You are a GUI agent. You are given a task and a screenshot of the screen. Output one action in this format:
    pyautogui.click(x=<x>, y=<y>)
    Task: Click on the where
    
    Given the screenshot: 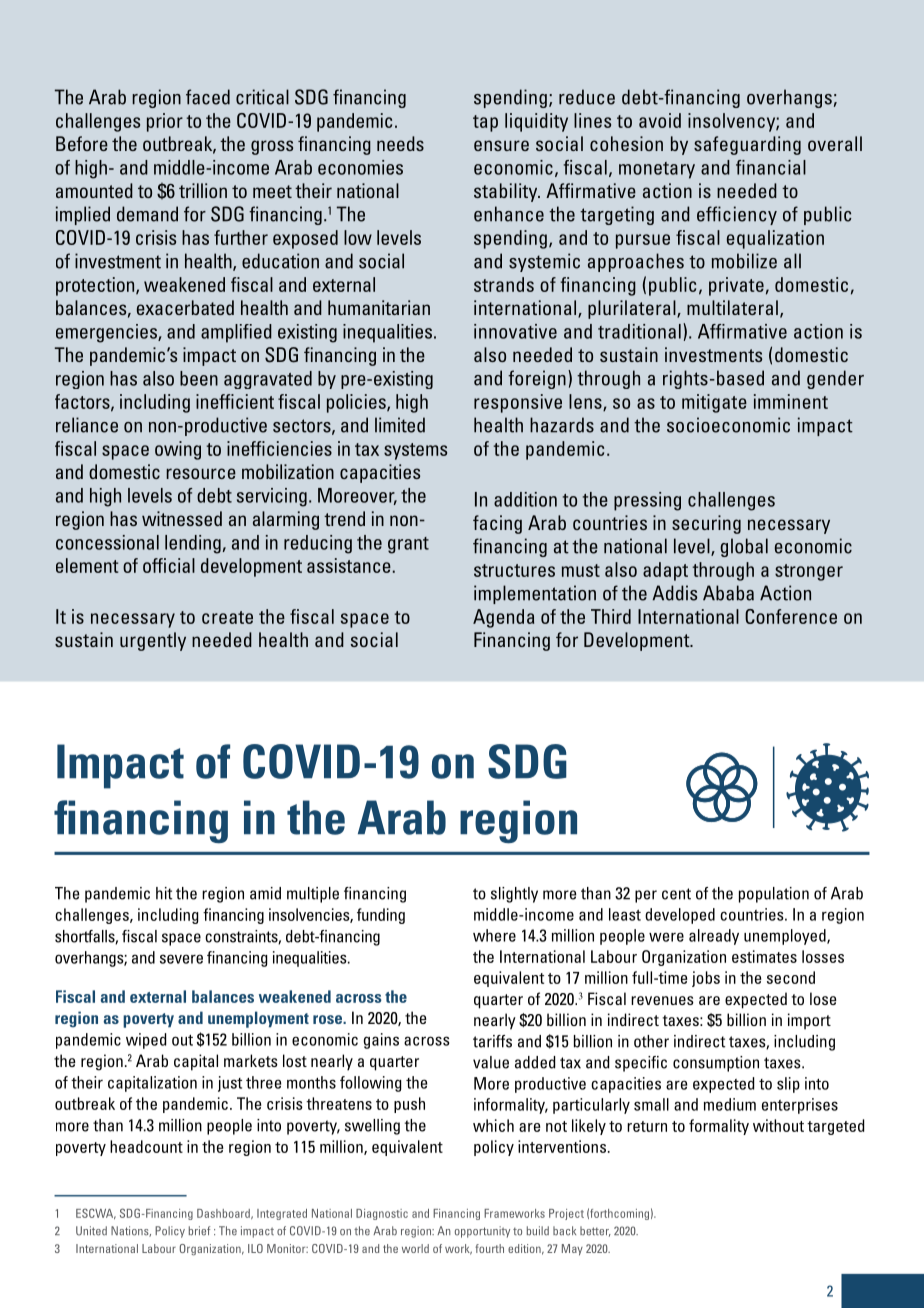 What is the action you would take?
    pyautogui.click(x=494, y=935)
